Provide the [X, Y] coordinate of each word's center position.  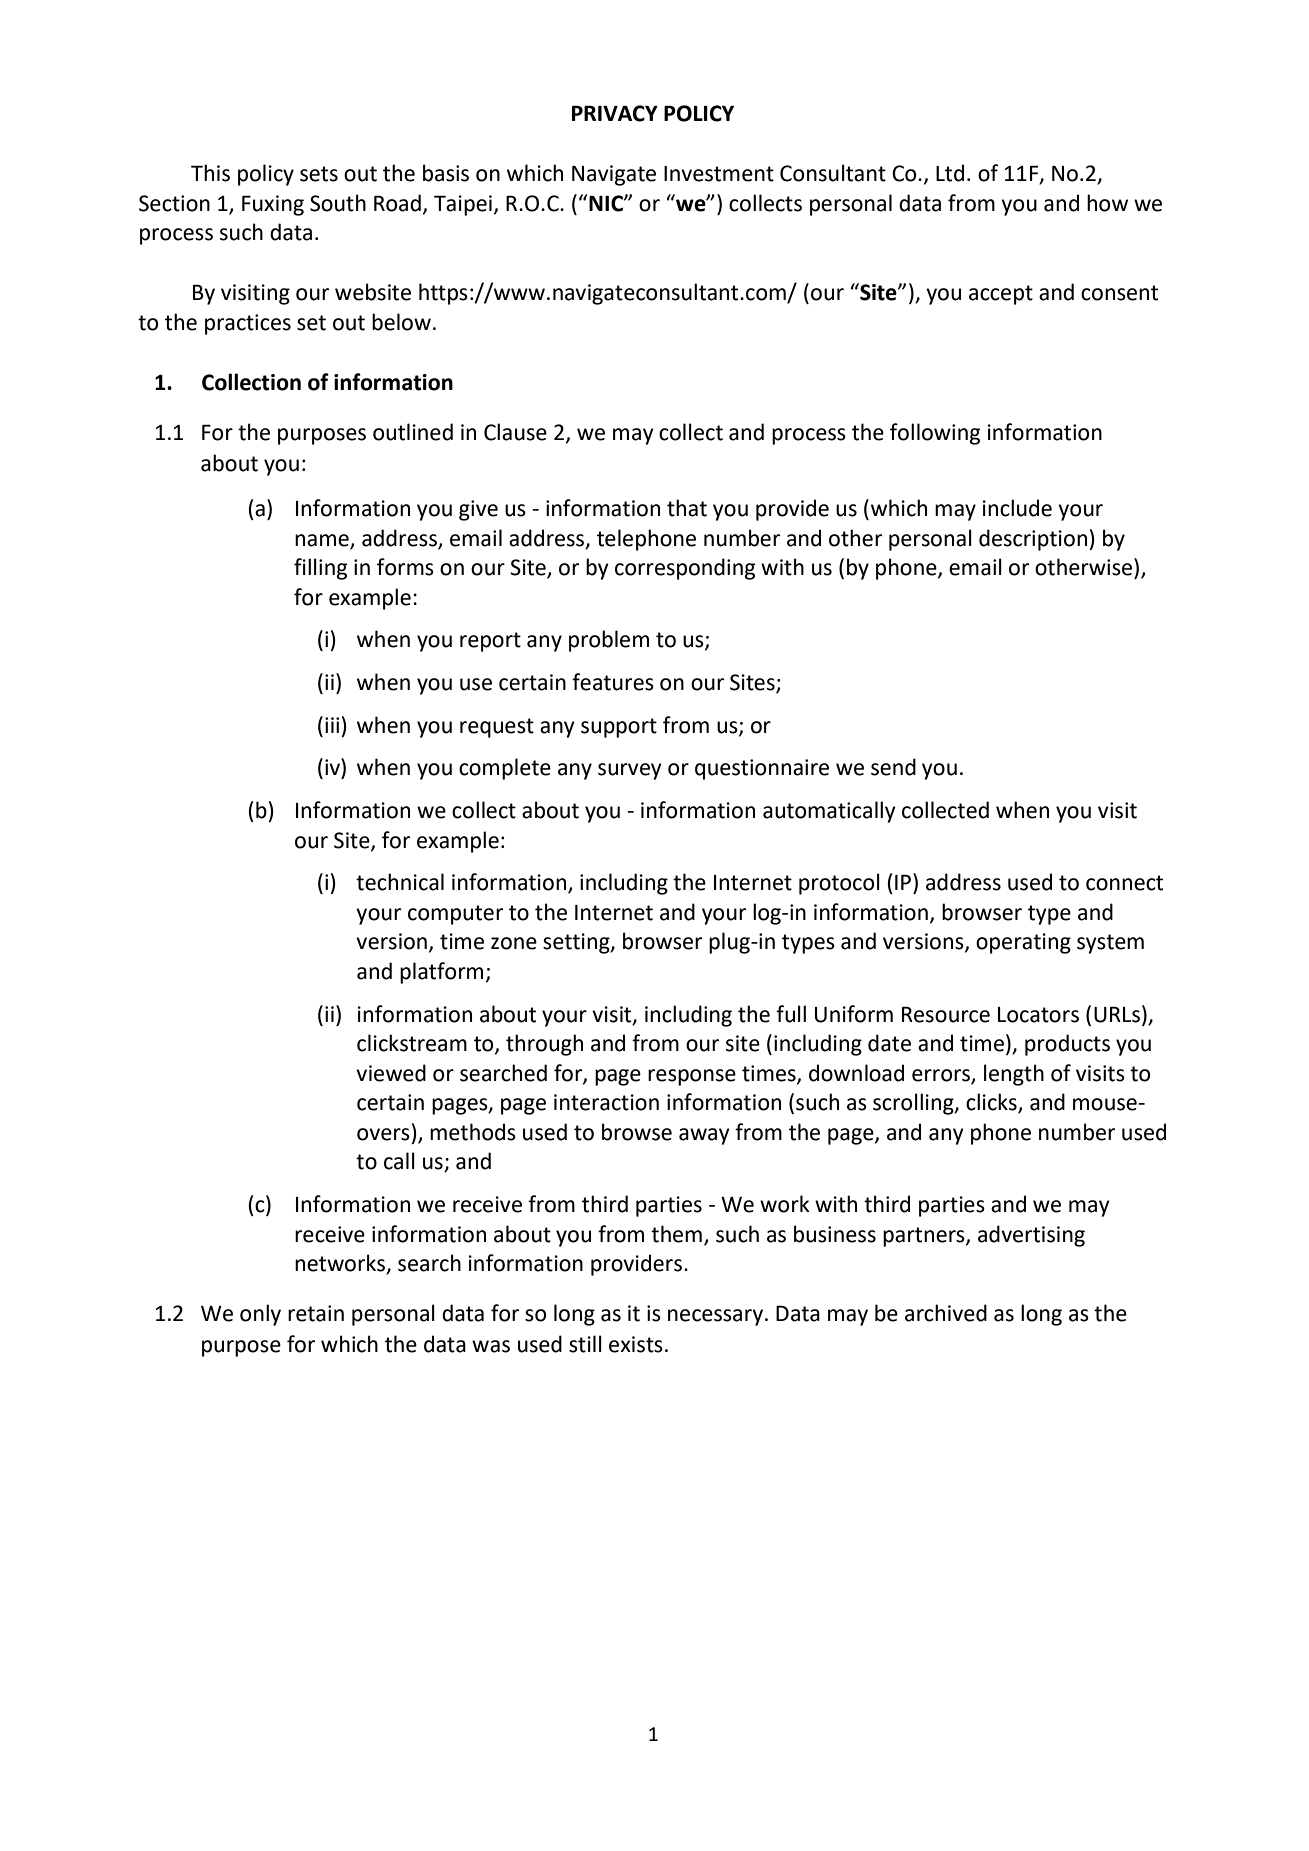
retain [316, 1313]
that [687, 508]
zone [514, 943]
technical [400, 882]
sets [319, 174]
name [322, 540]
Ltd [950, 173]
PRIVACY [615, 113]
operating [1023, 943]
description [1034, 540]
